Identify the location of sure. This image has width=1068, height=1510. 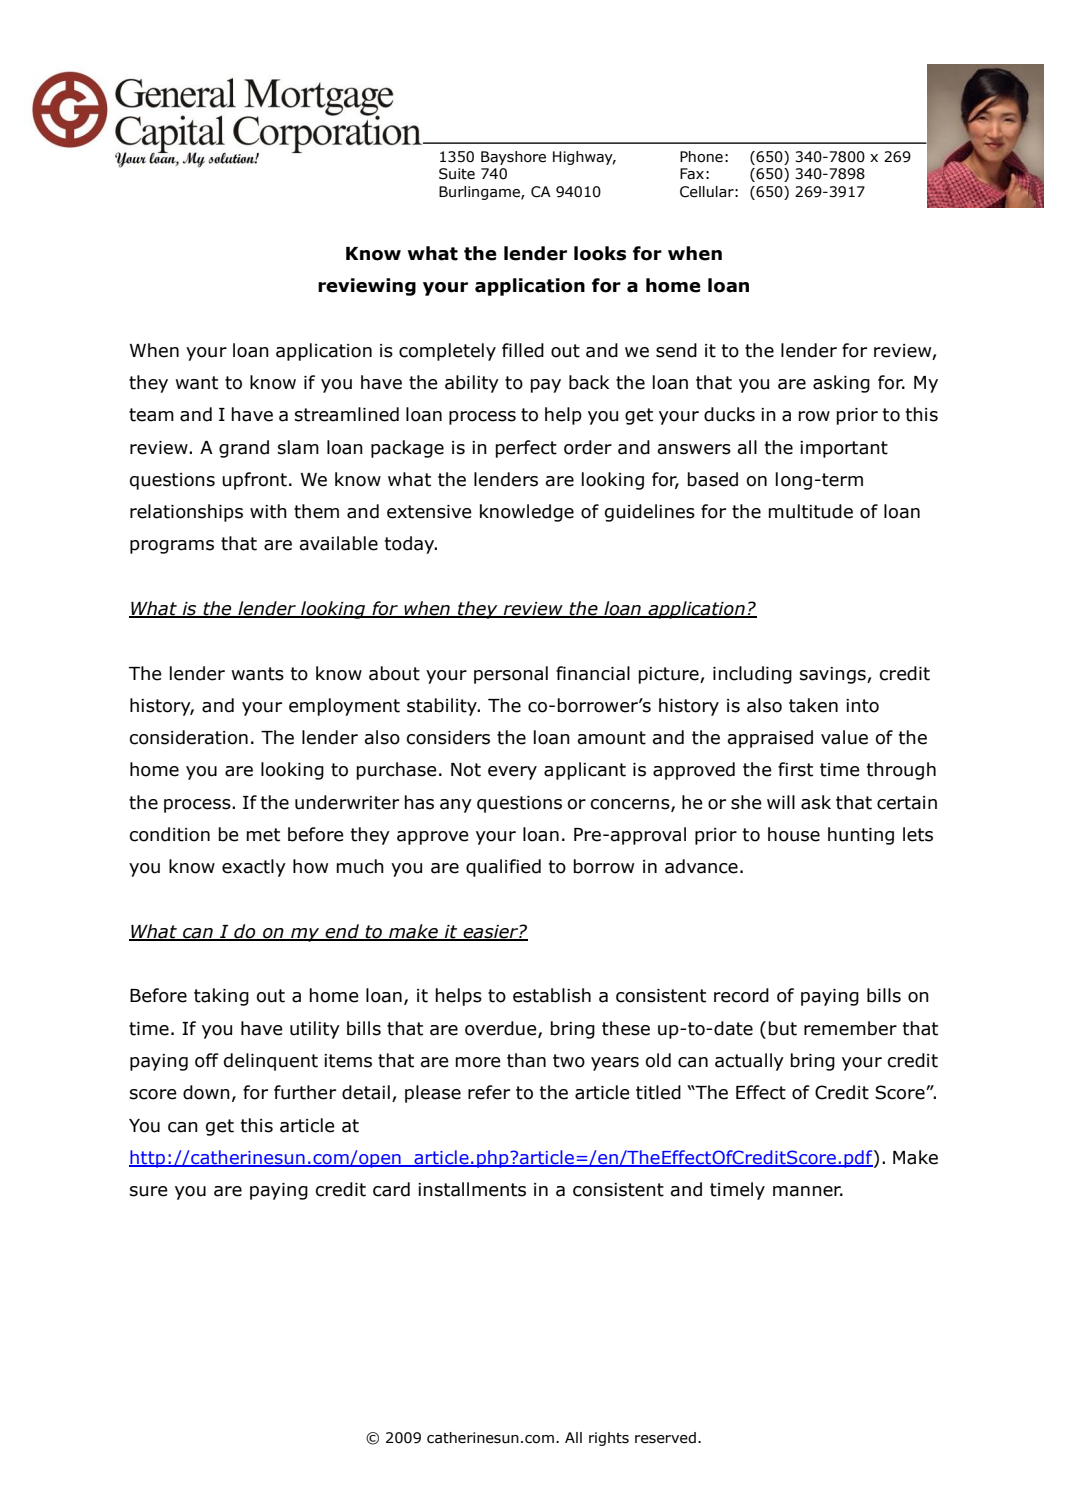
(149, 1191).
